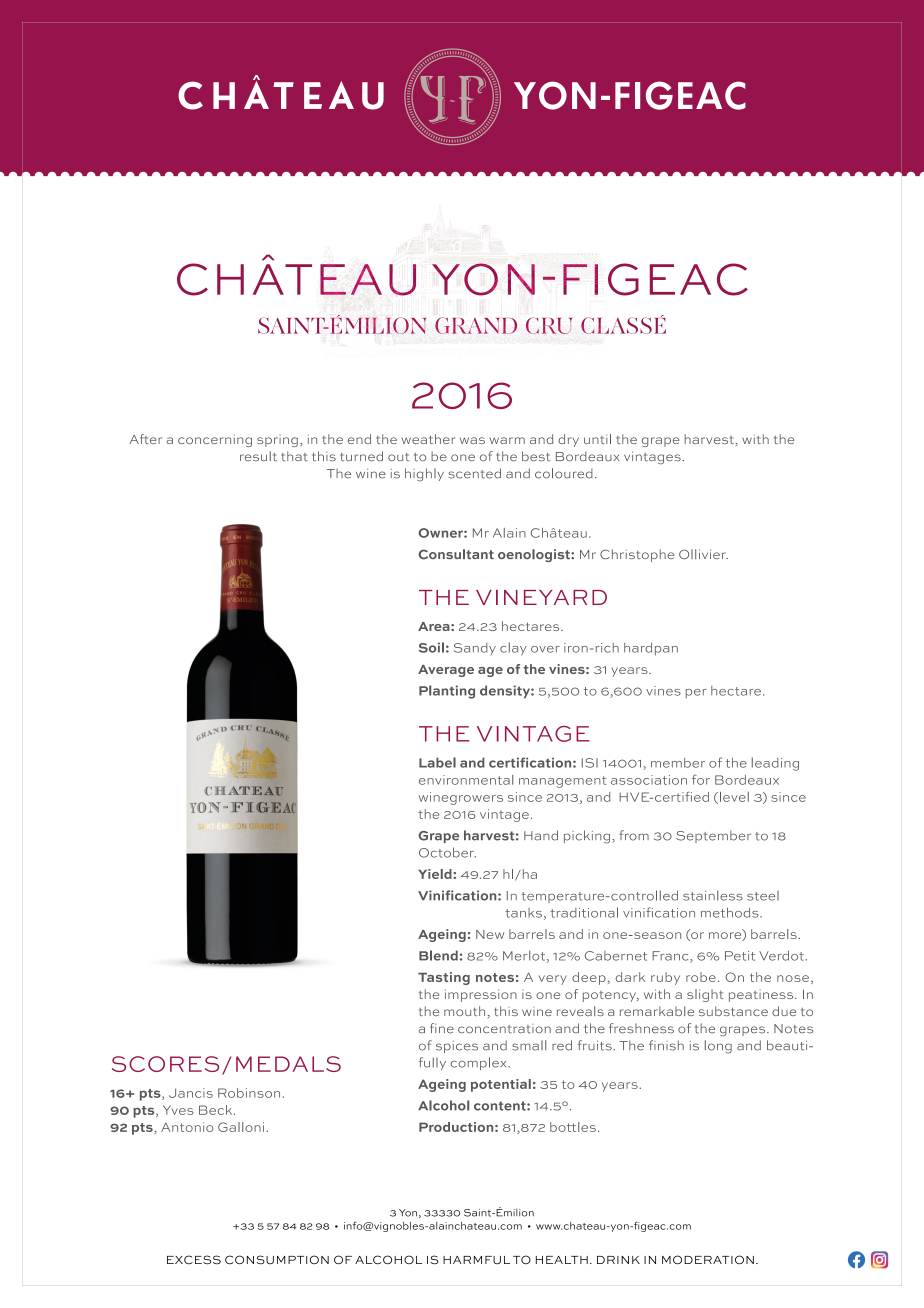 This page has width=924, height=1308. What do you see at coordinates (431, 647) in the page?
I see `Soil` at bounding box center [431, 647].
